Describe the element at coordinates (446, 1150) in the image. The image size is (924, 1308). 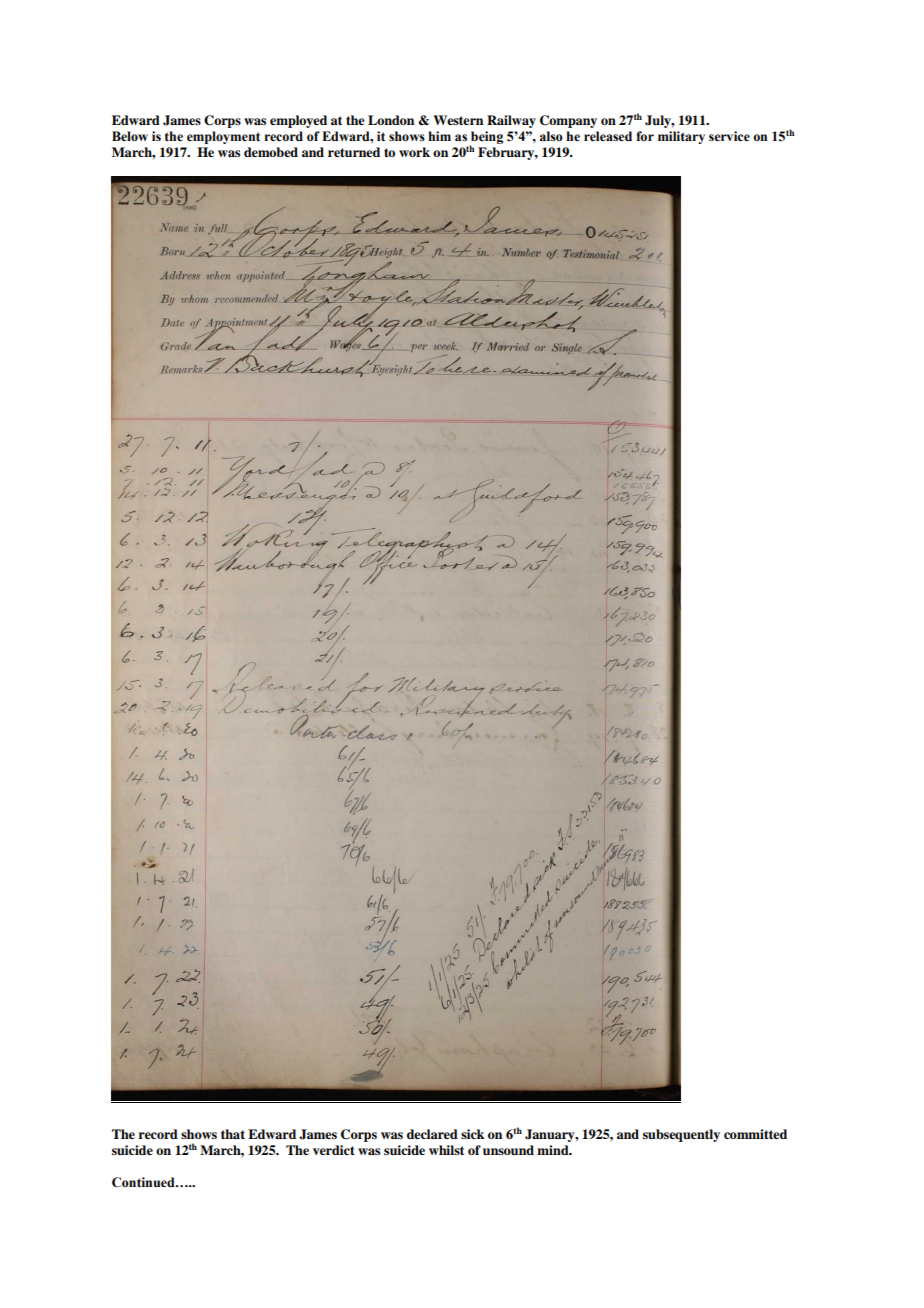
I see `whilst` at that location.
